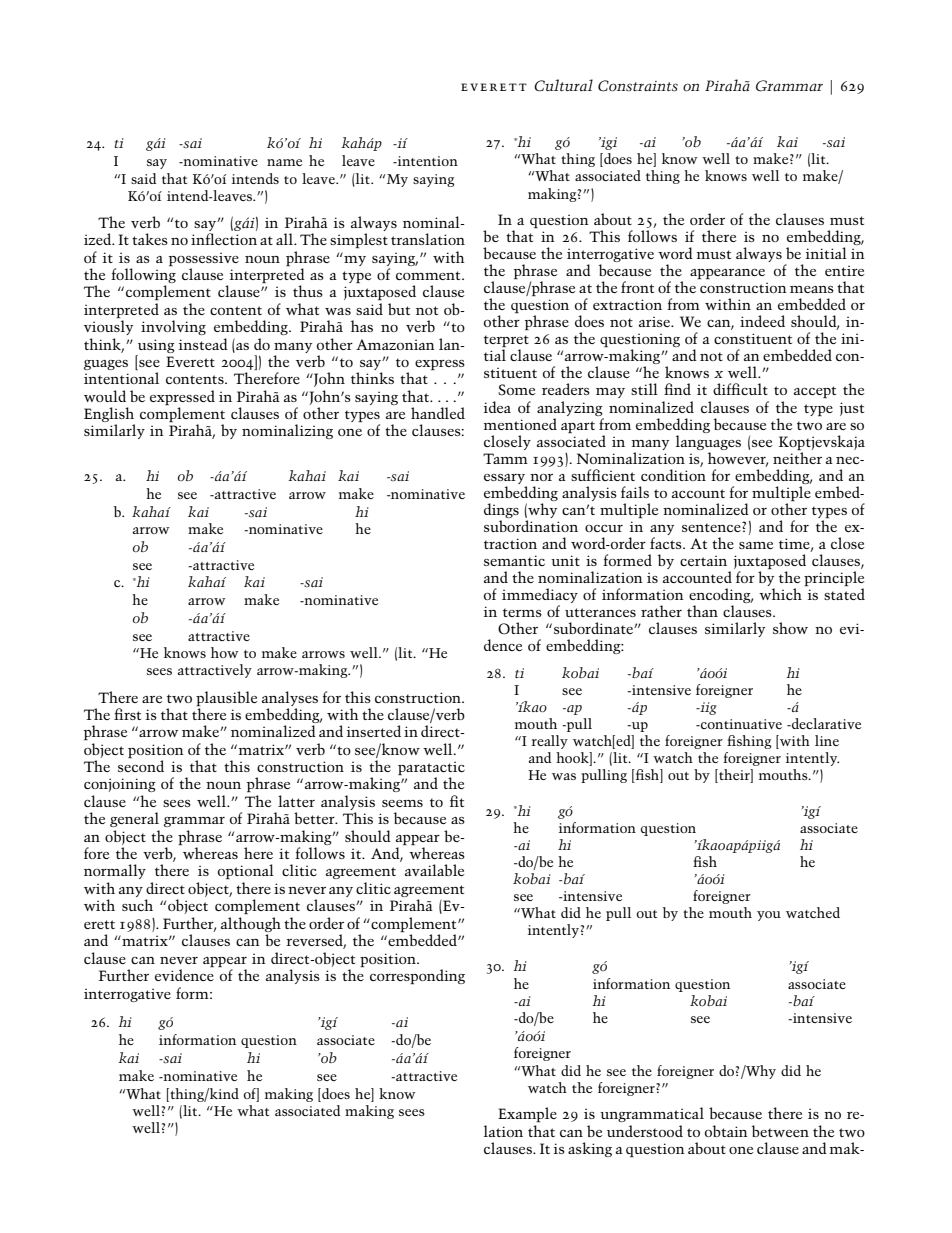 This screenshot has width=952, height=1233. What do you see at coordinates (109, 416) in the screenshot?
I see `English` at bounding box center [109, 416].
